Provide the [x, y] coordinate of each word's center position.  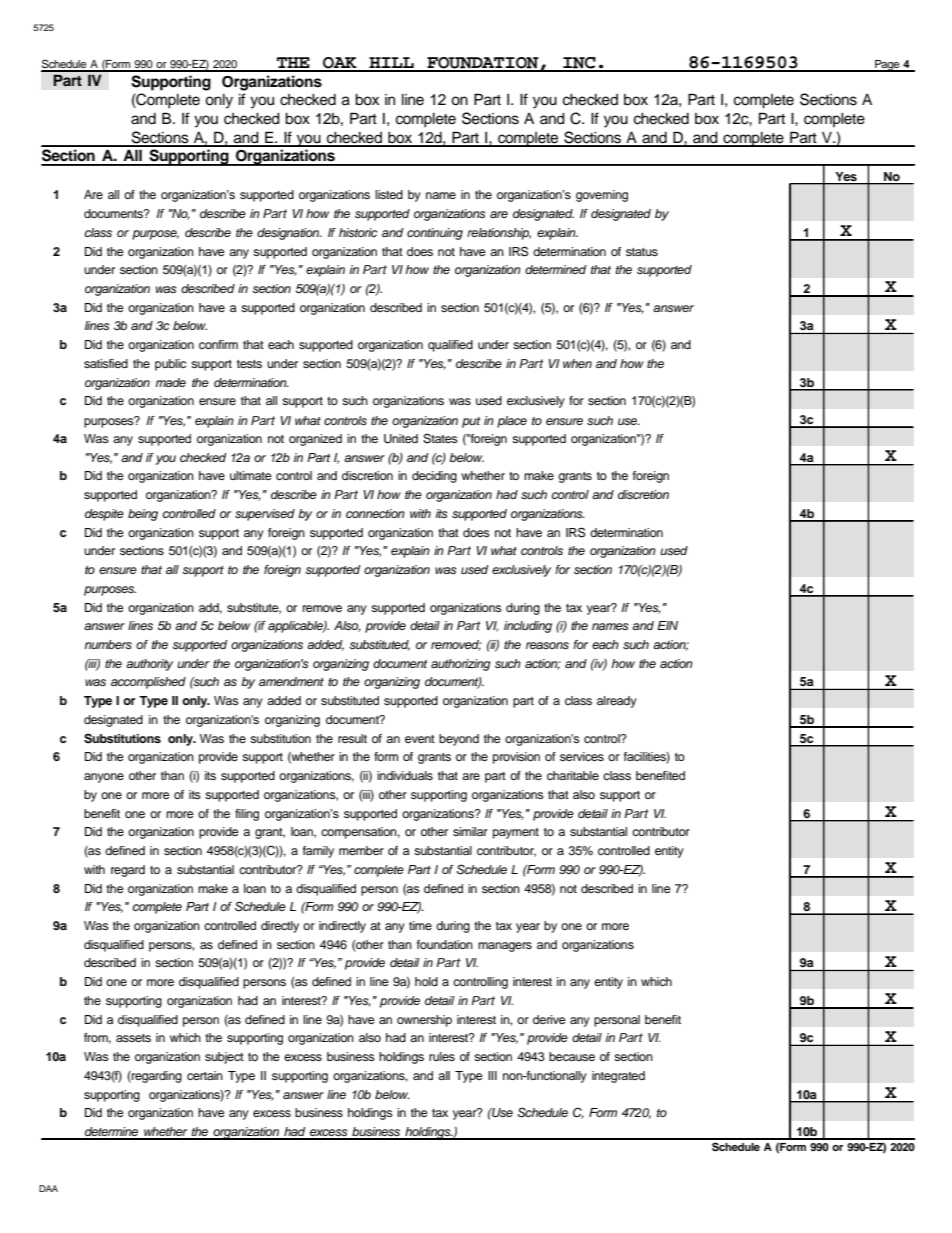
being [143, 515]
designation [289, 234]
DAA [48, 1188]
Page [887, 66]
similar [470, 831]
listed [389, 194]
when [577, 363]
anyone [104, 778]
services [582, 756]
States [440, 438]
